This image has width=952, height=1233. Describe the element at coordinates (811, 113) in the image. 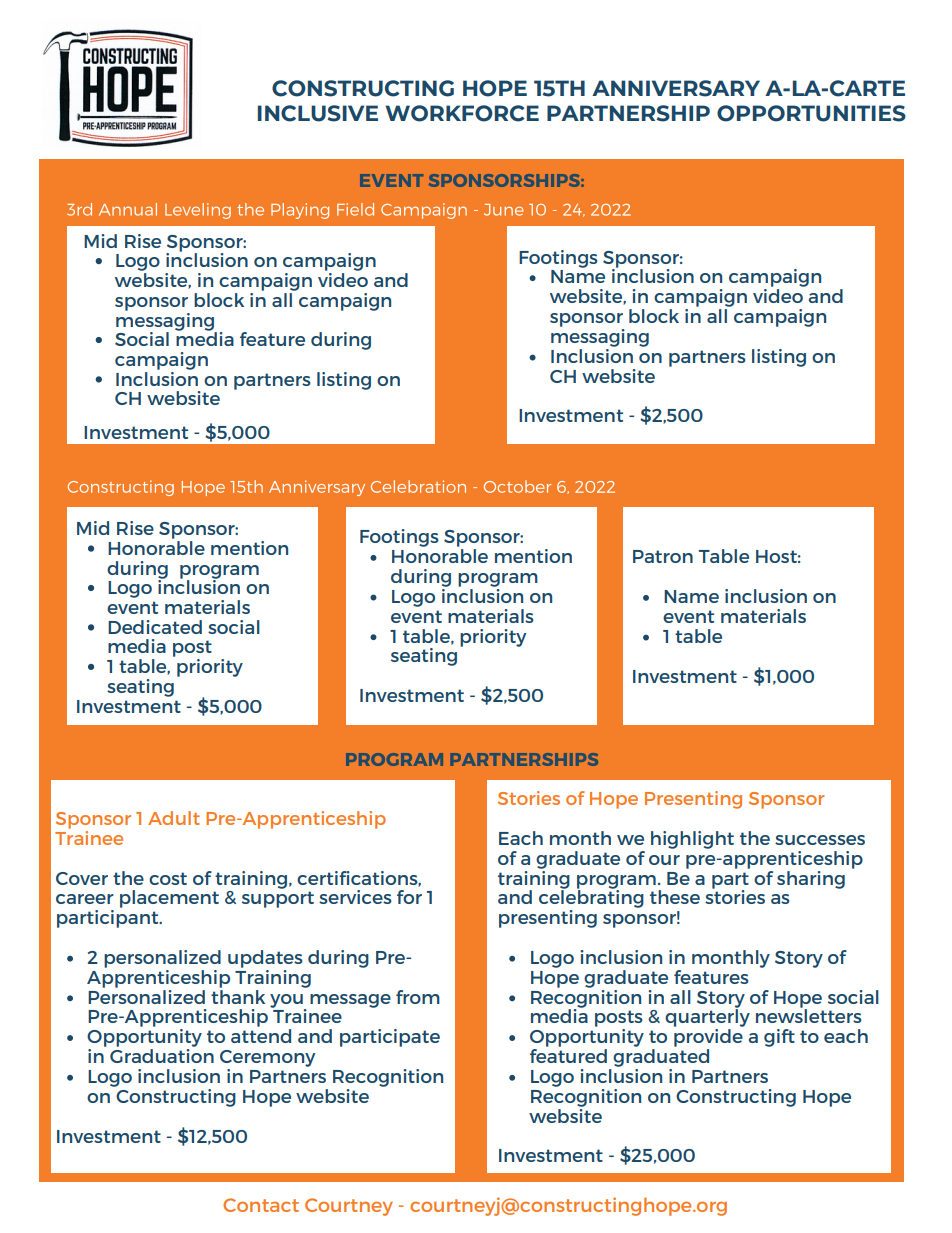

I see `OPPORTUNITIES` at that location.
